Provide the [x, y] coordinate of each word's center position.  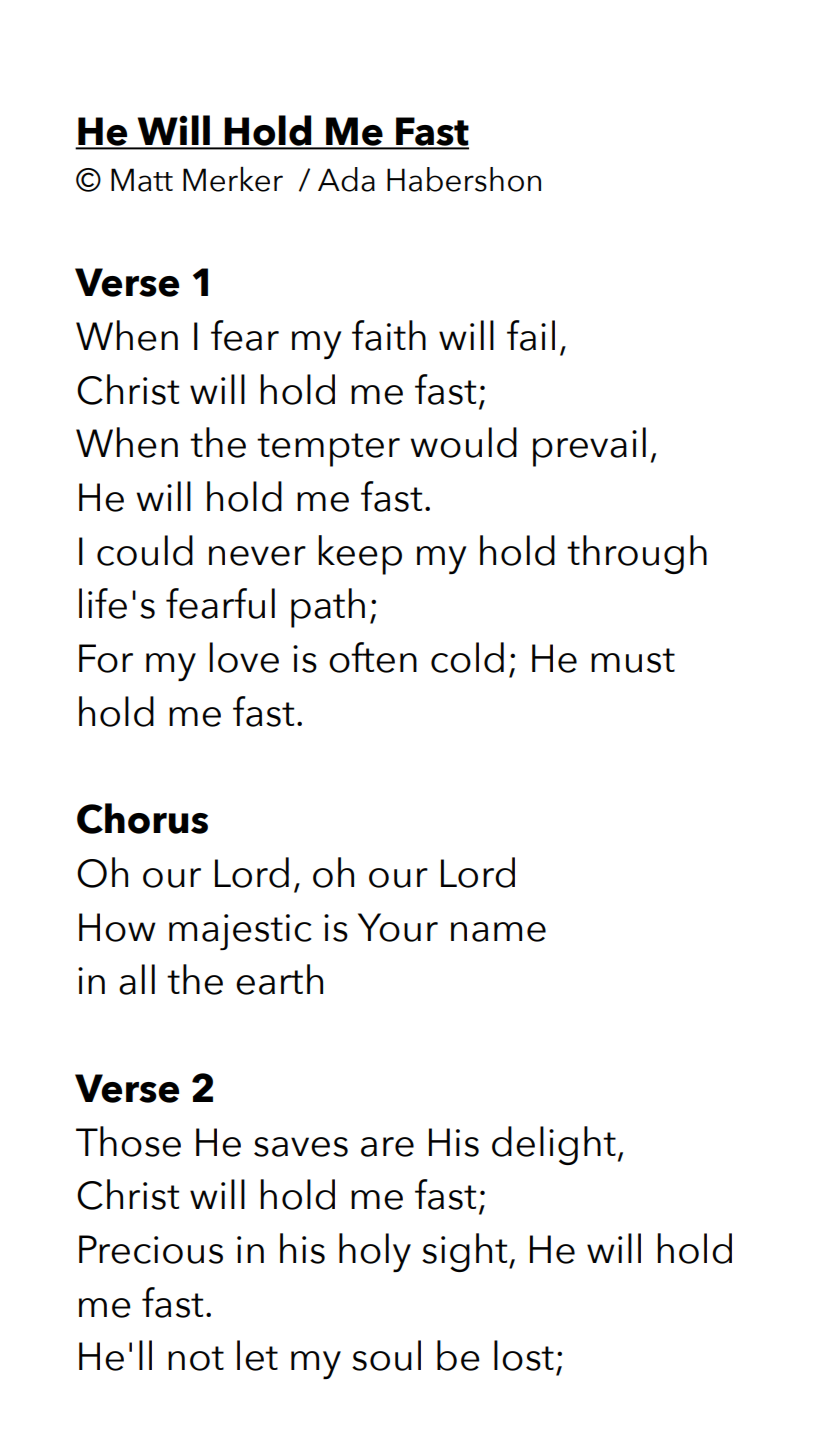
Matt [142, 180]
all [137, 979]
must [633, 660]
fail [531, 335]
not [196, 1358]
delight [554, 1145]
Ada [346, 179]
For [106, 658]
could [145, 550]
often [373, 657]
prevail [589, 447]
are [387, 1147]
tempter [328, 450]
